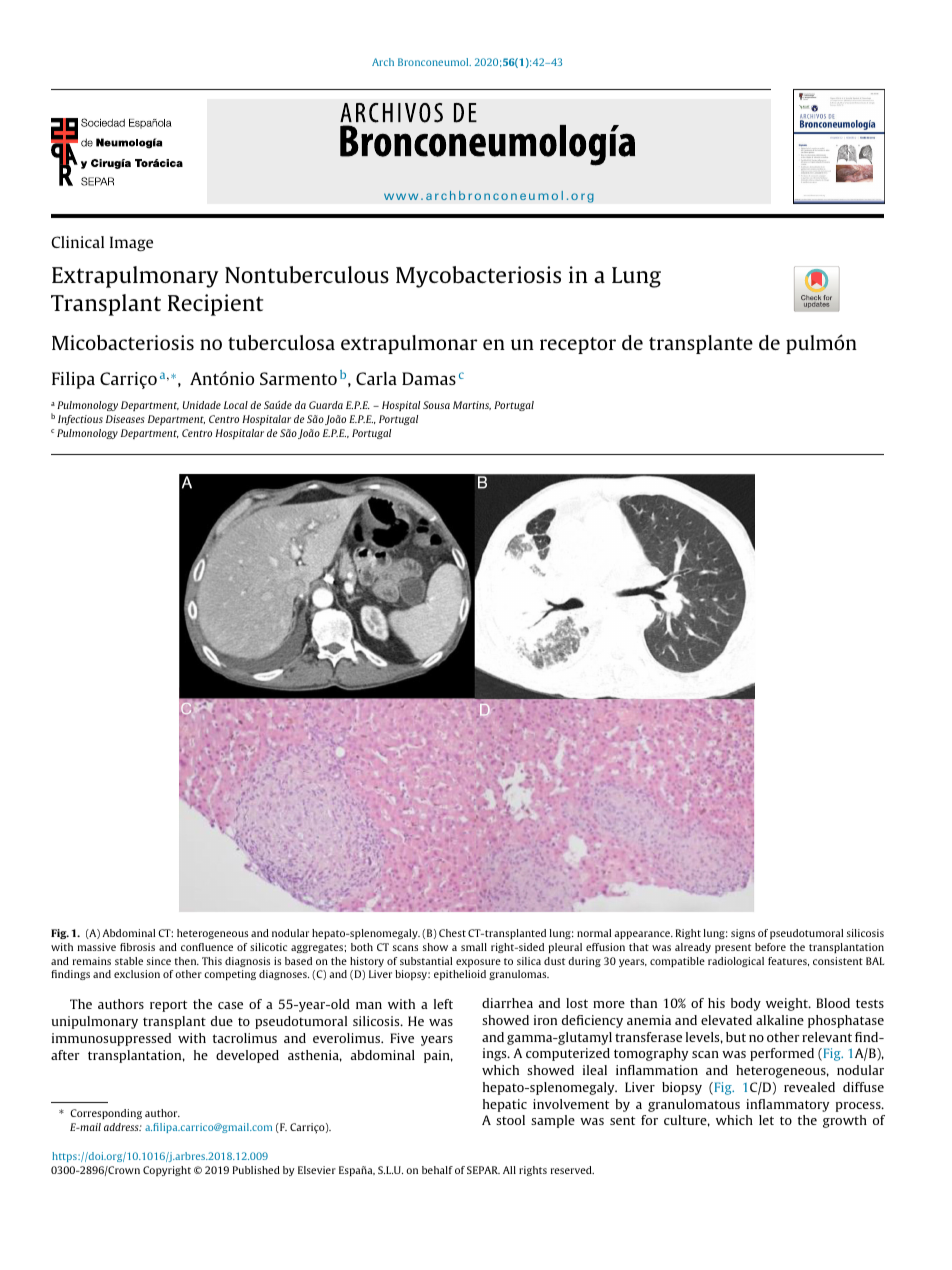  I want to click on receptor, so click(578, 345).
